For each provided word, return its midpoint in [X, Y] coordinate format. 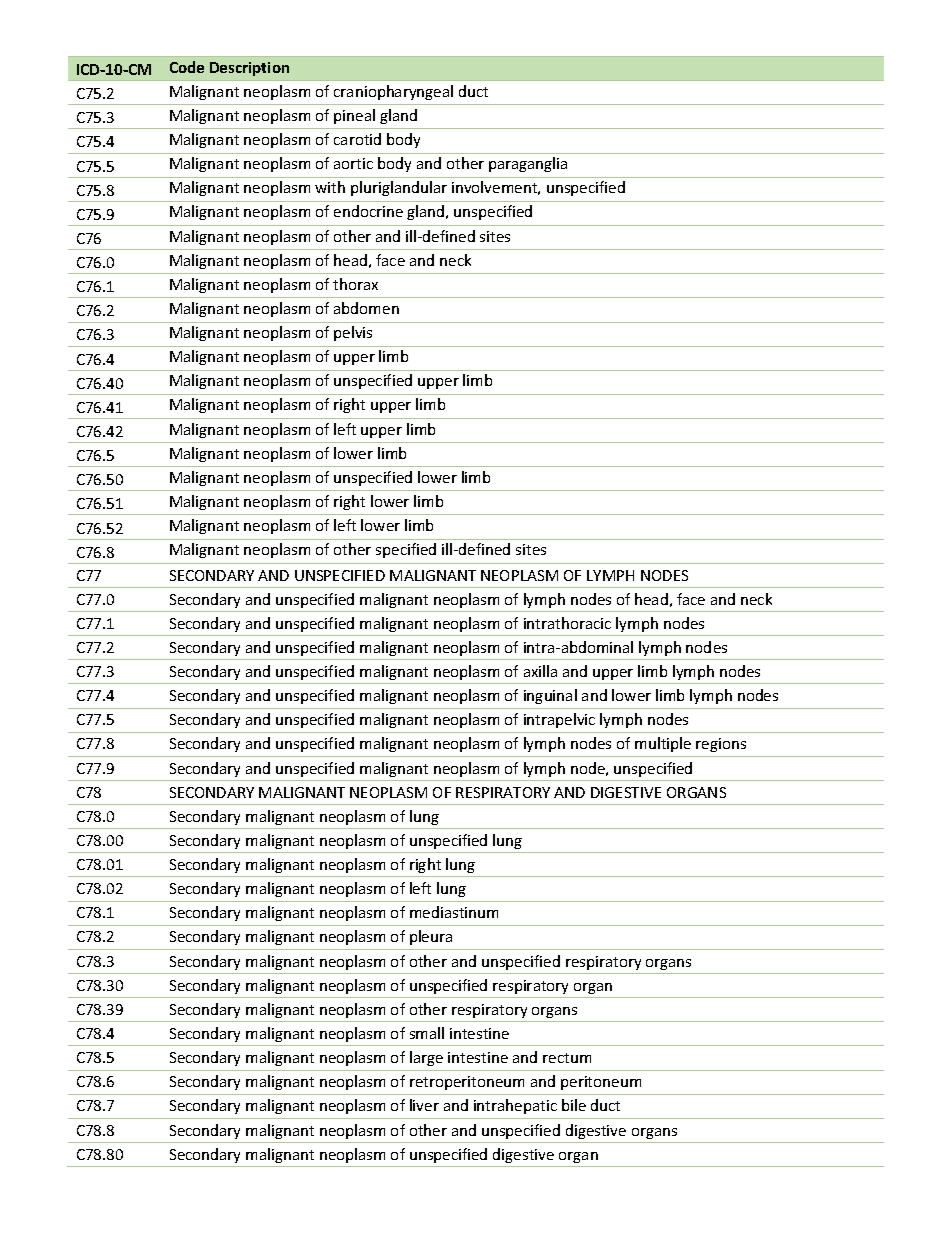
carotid [357, 139]
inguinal [550, 696]
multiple [663, 744]
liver [424, 1105]
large [426, 1058]
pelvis [353, 333]
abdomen [366, 308]
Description [249, 69]
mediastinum [454, 912]
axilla [540, 671]
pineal [354, 116]
